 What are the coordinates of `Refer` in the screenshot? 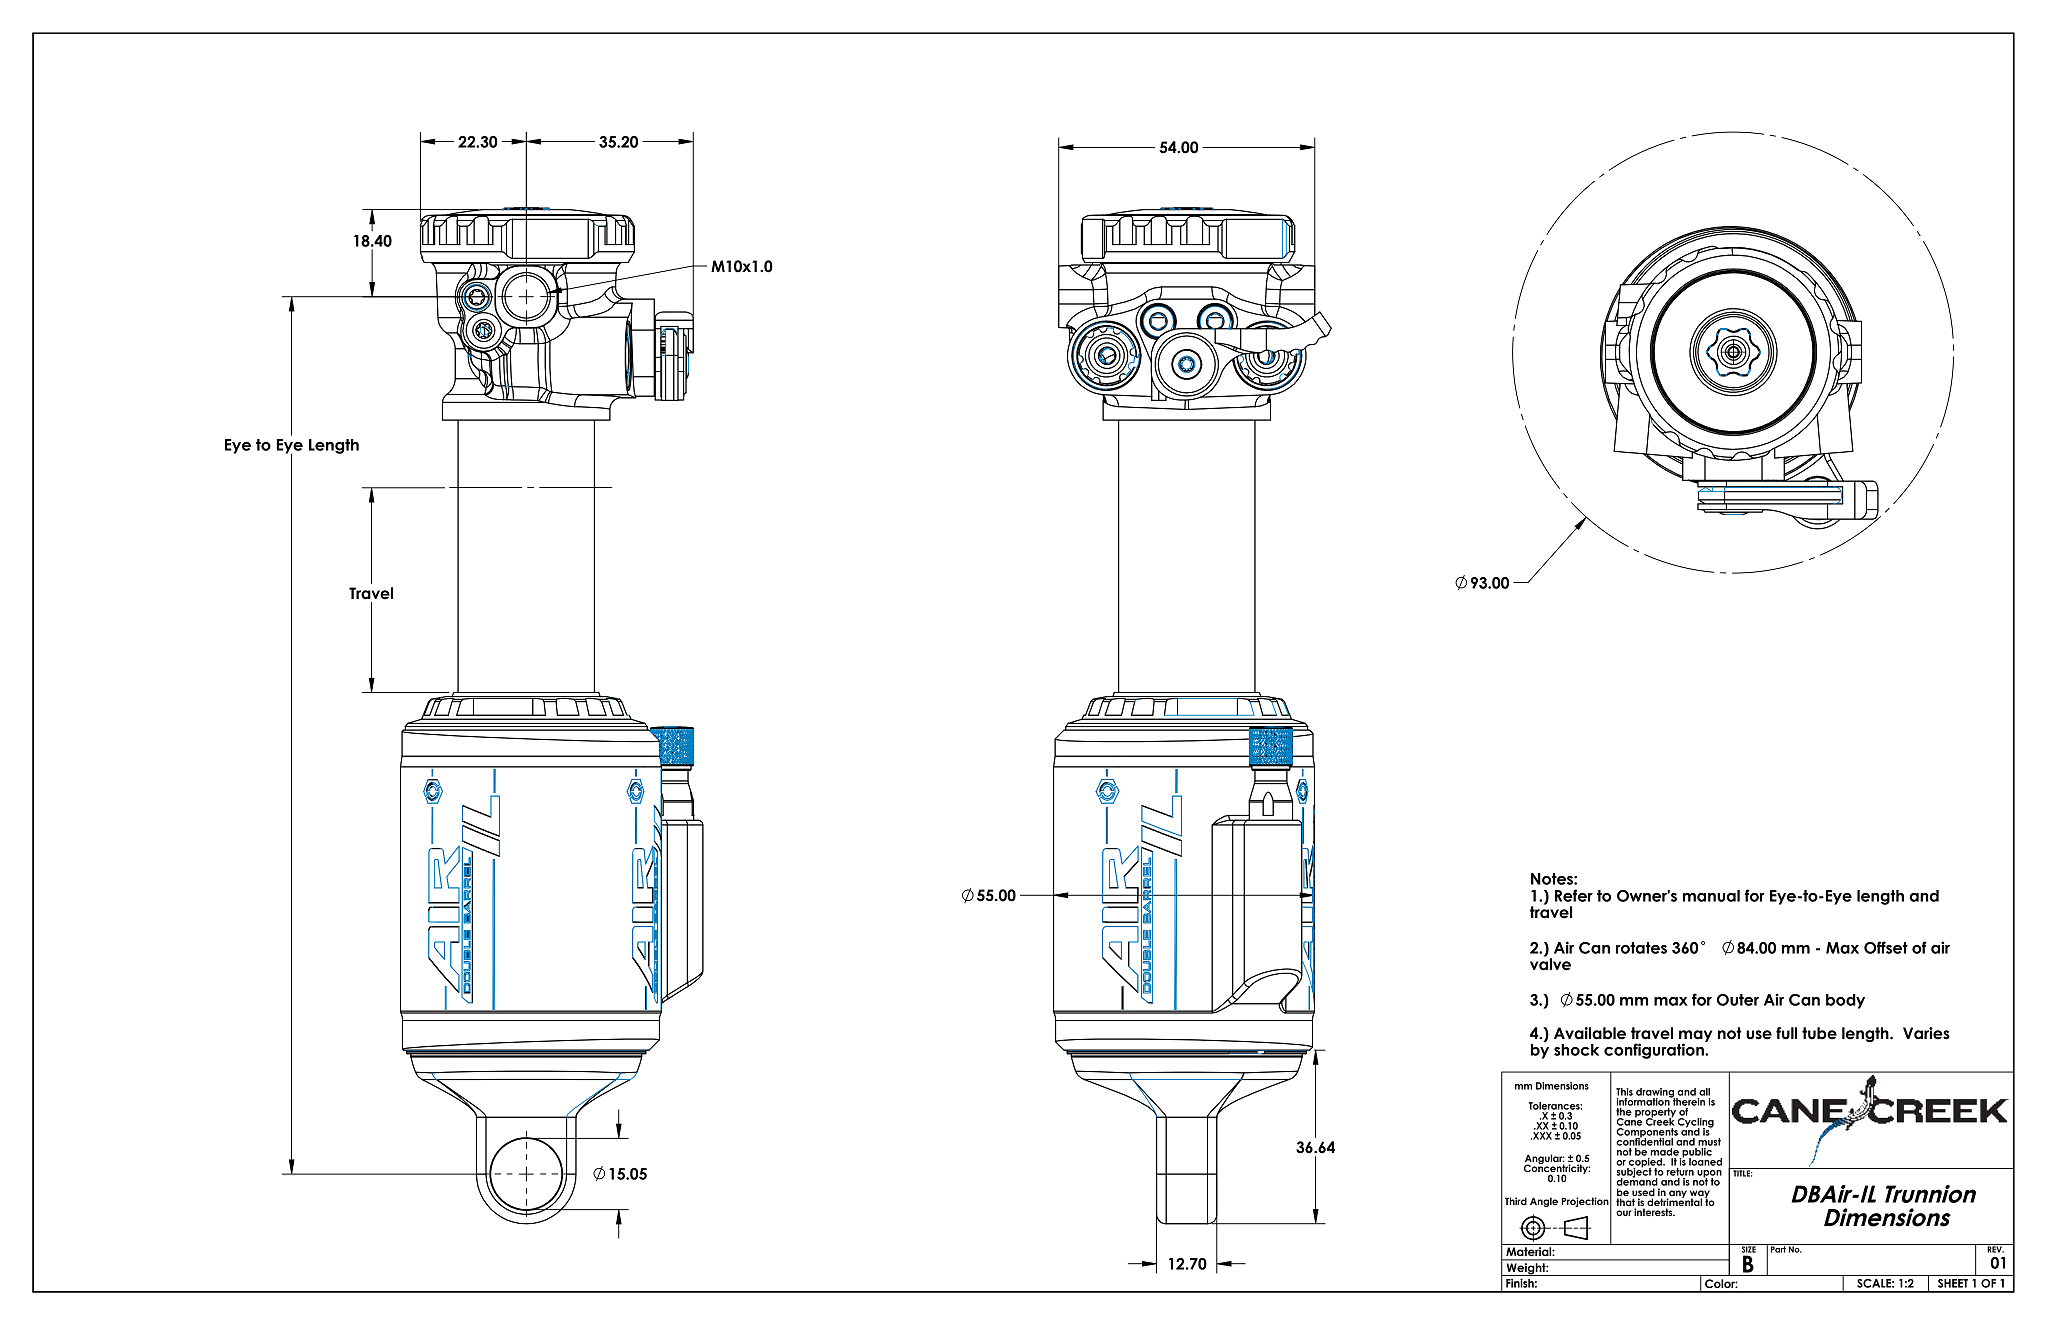 It's located at (1574, 895).
